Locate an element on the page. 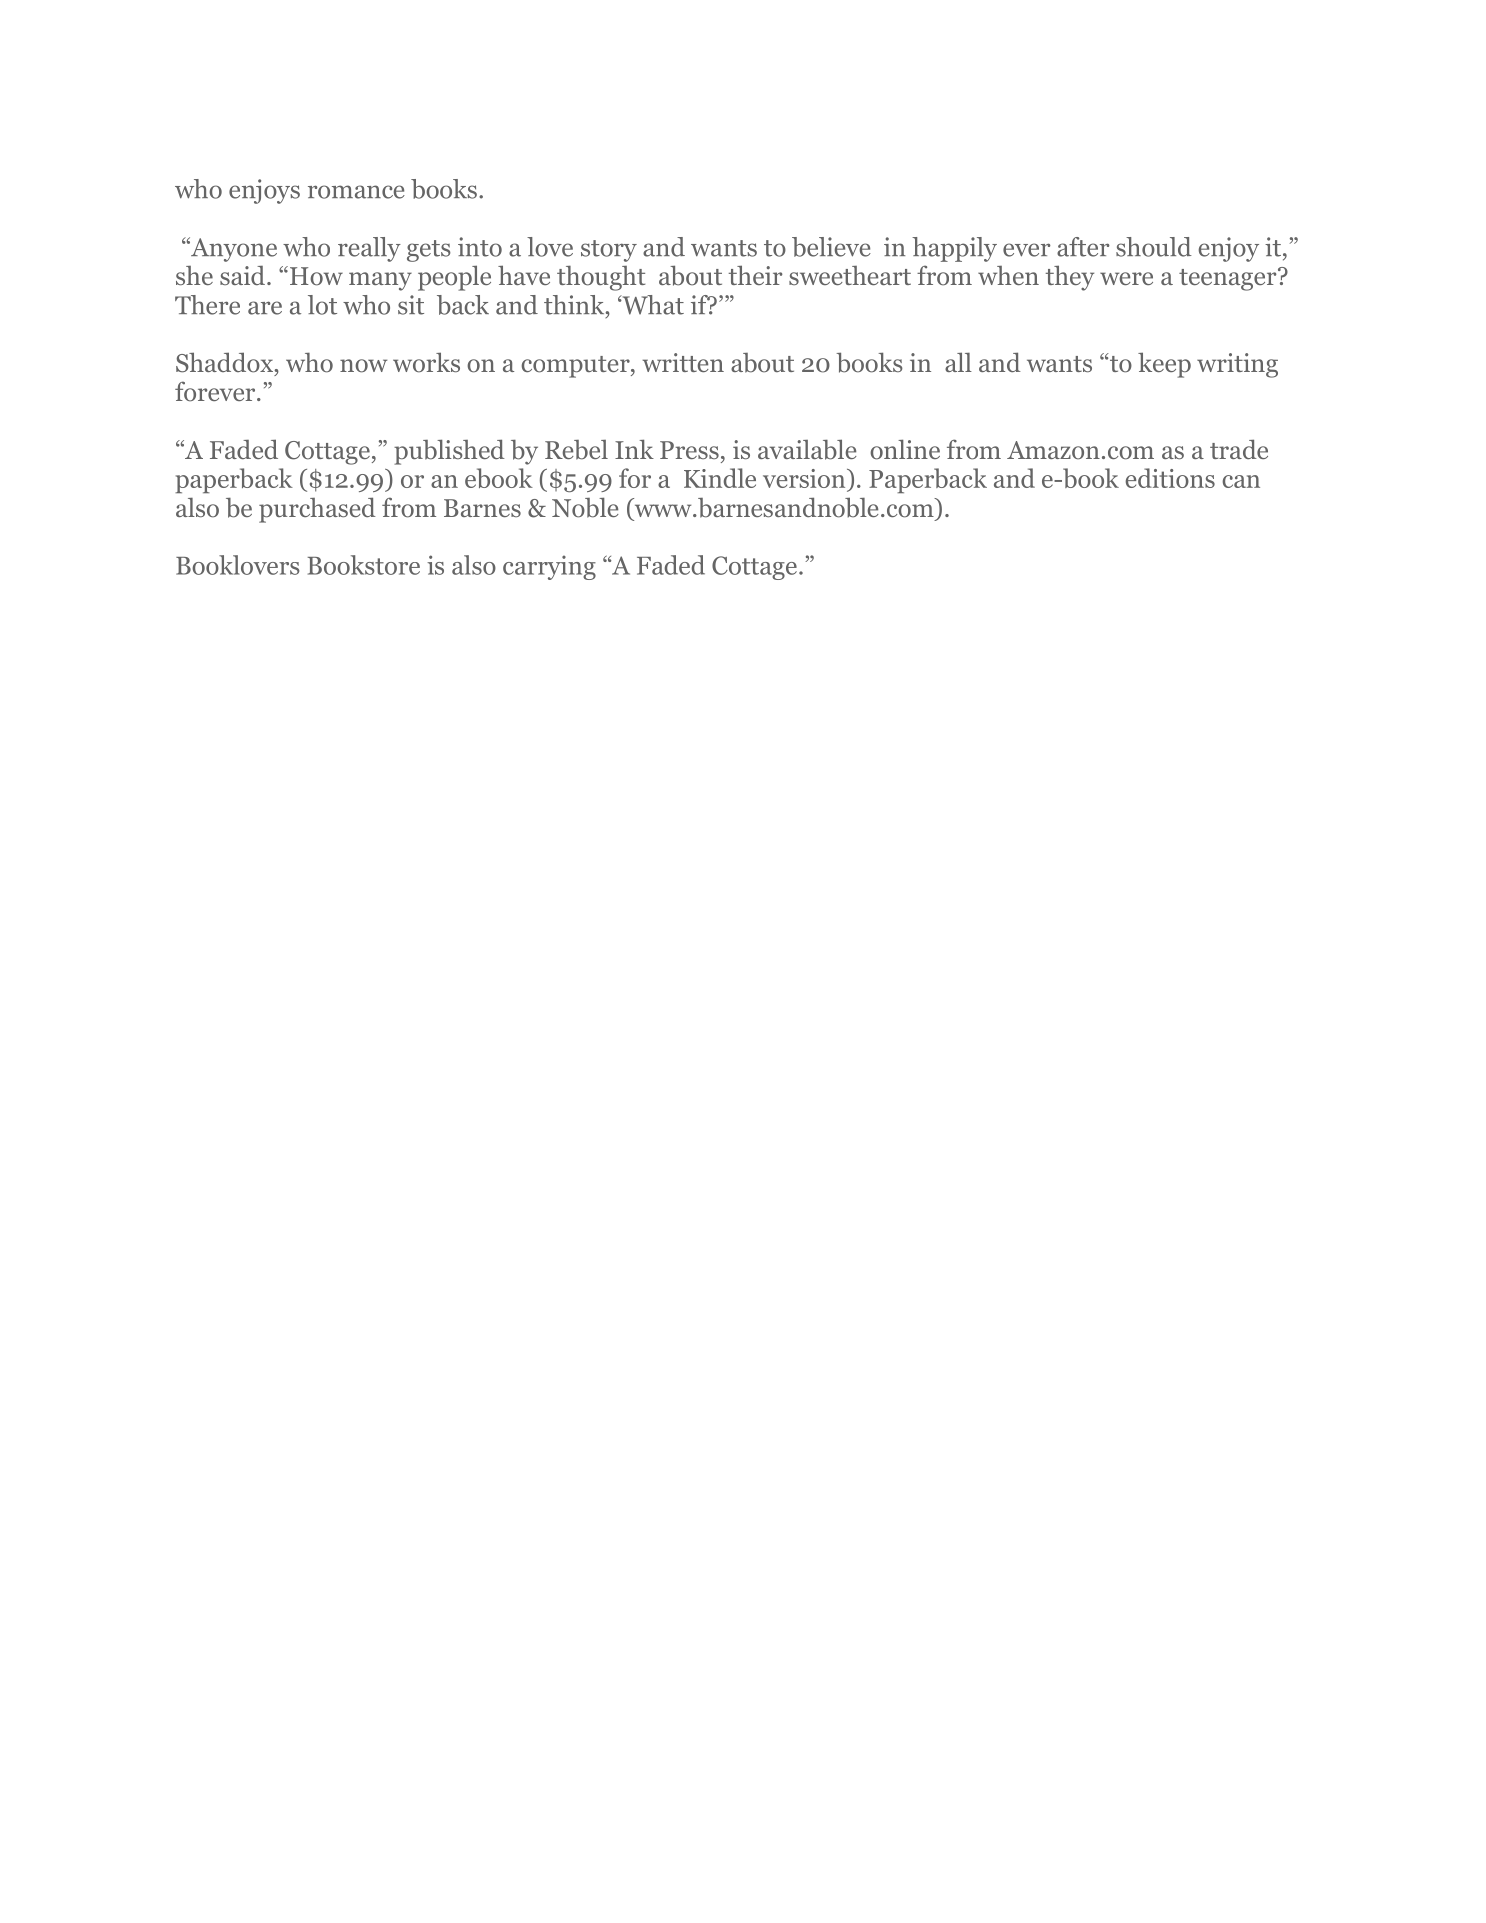 This document has height=1923, width=1486. believe is located at coordinates (831, 247).
